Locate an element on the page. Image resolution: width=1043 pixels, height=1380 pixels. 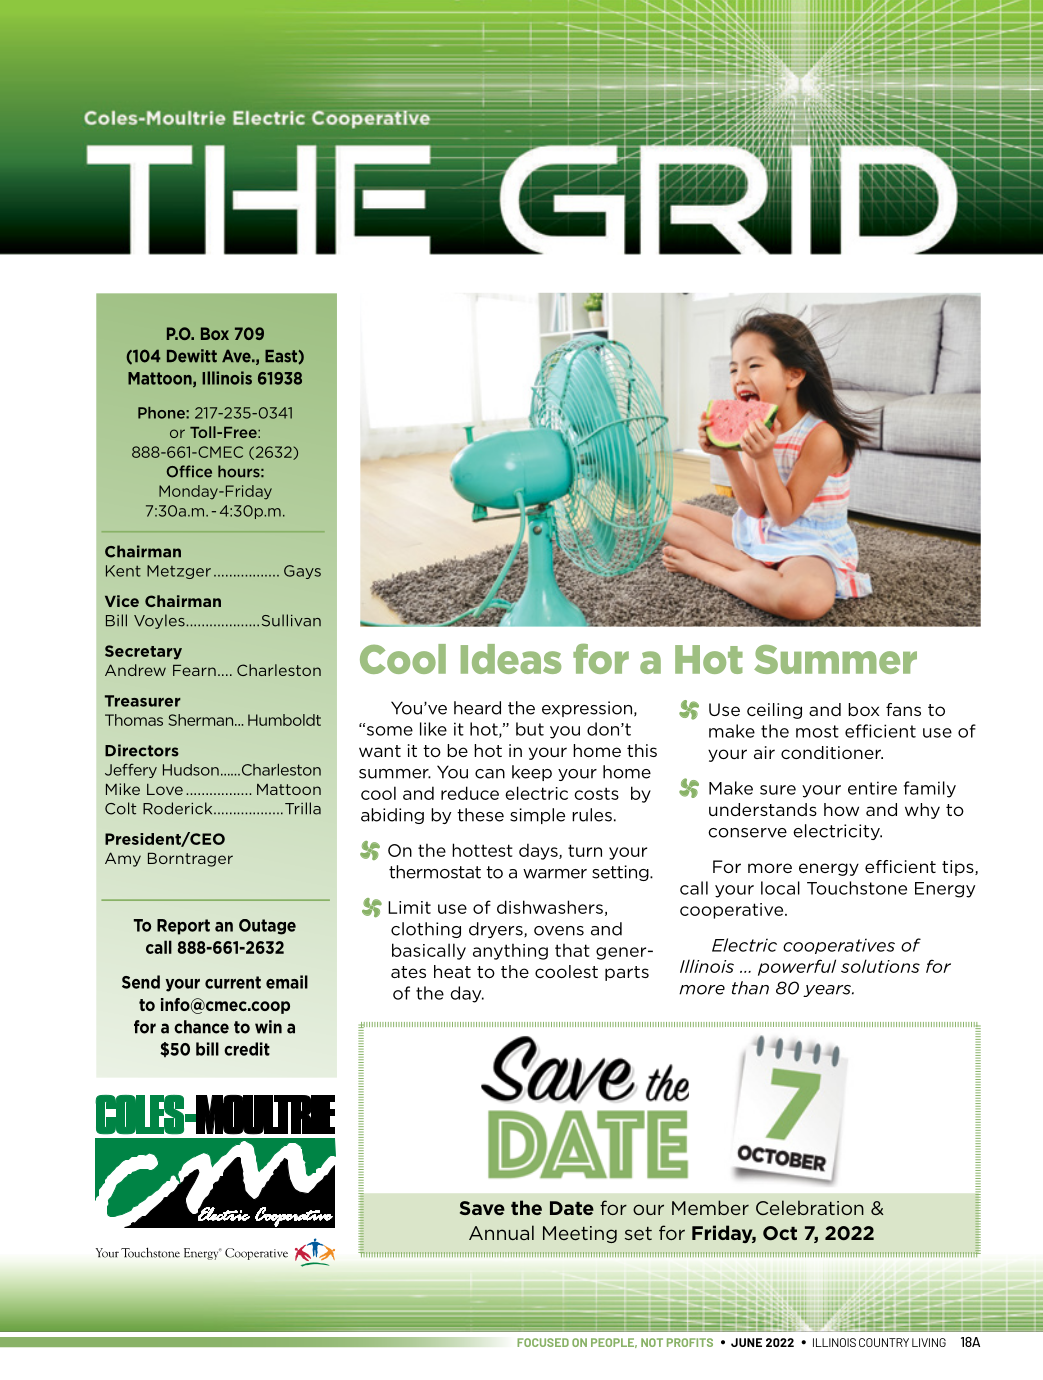
Report is located at coordinates (183, 927).
